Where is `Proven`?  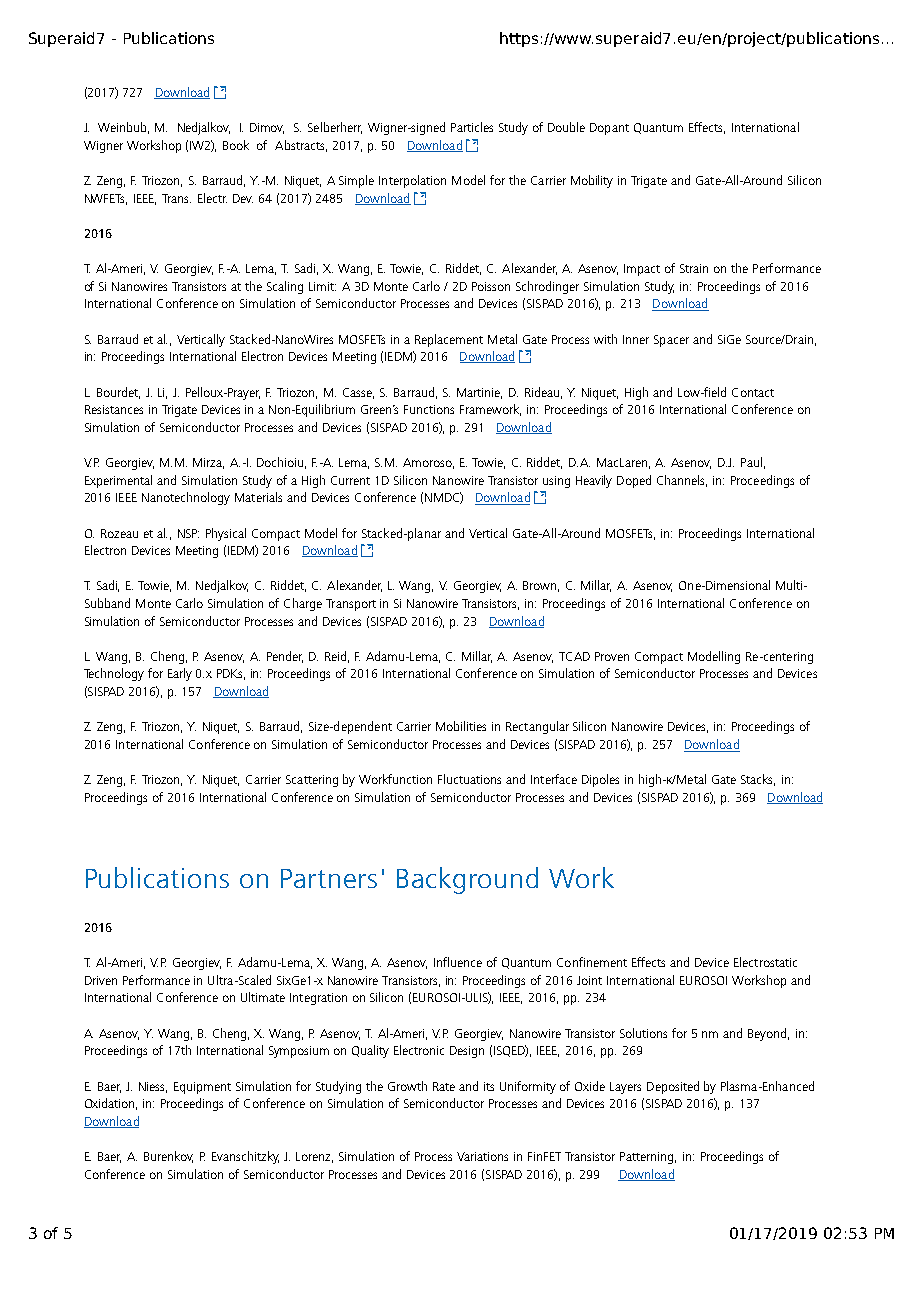 Proven is located at coordinates (612, 656).
